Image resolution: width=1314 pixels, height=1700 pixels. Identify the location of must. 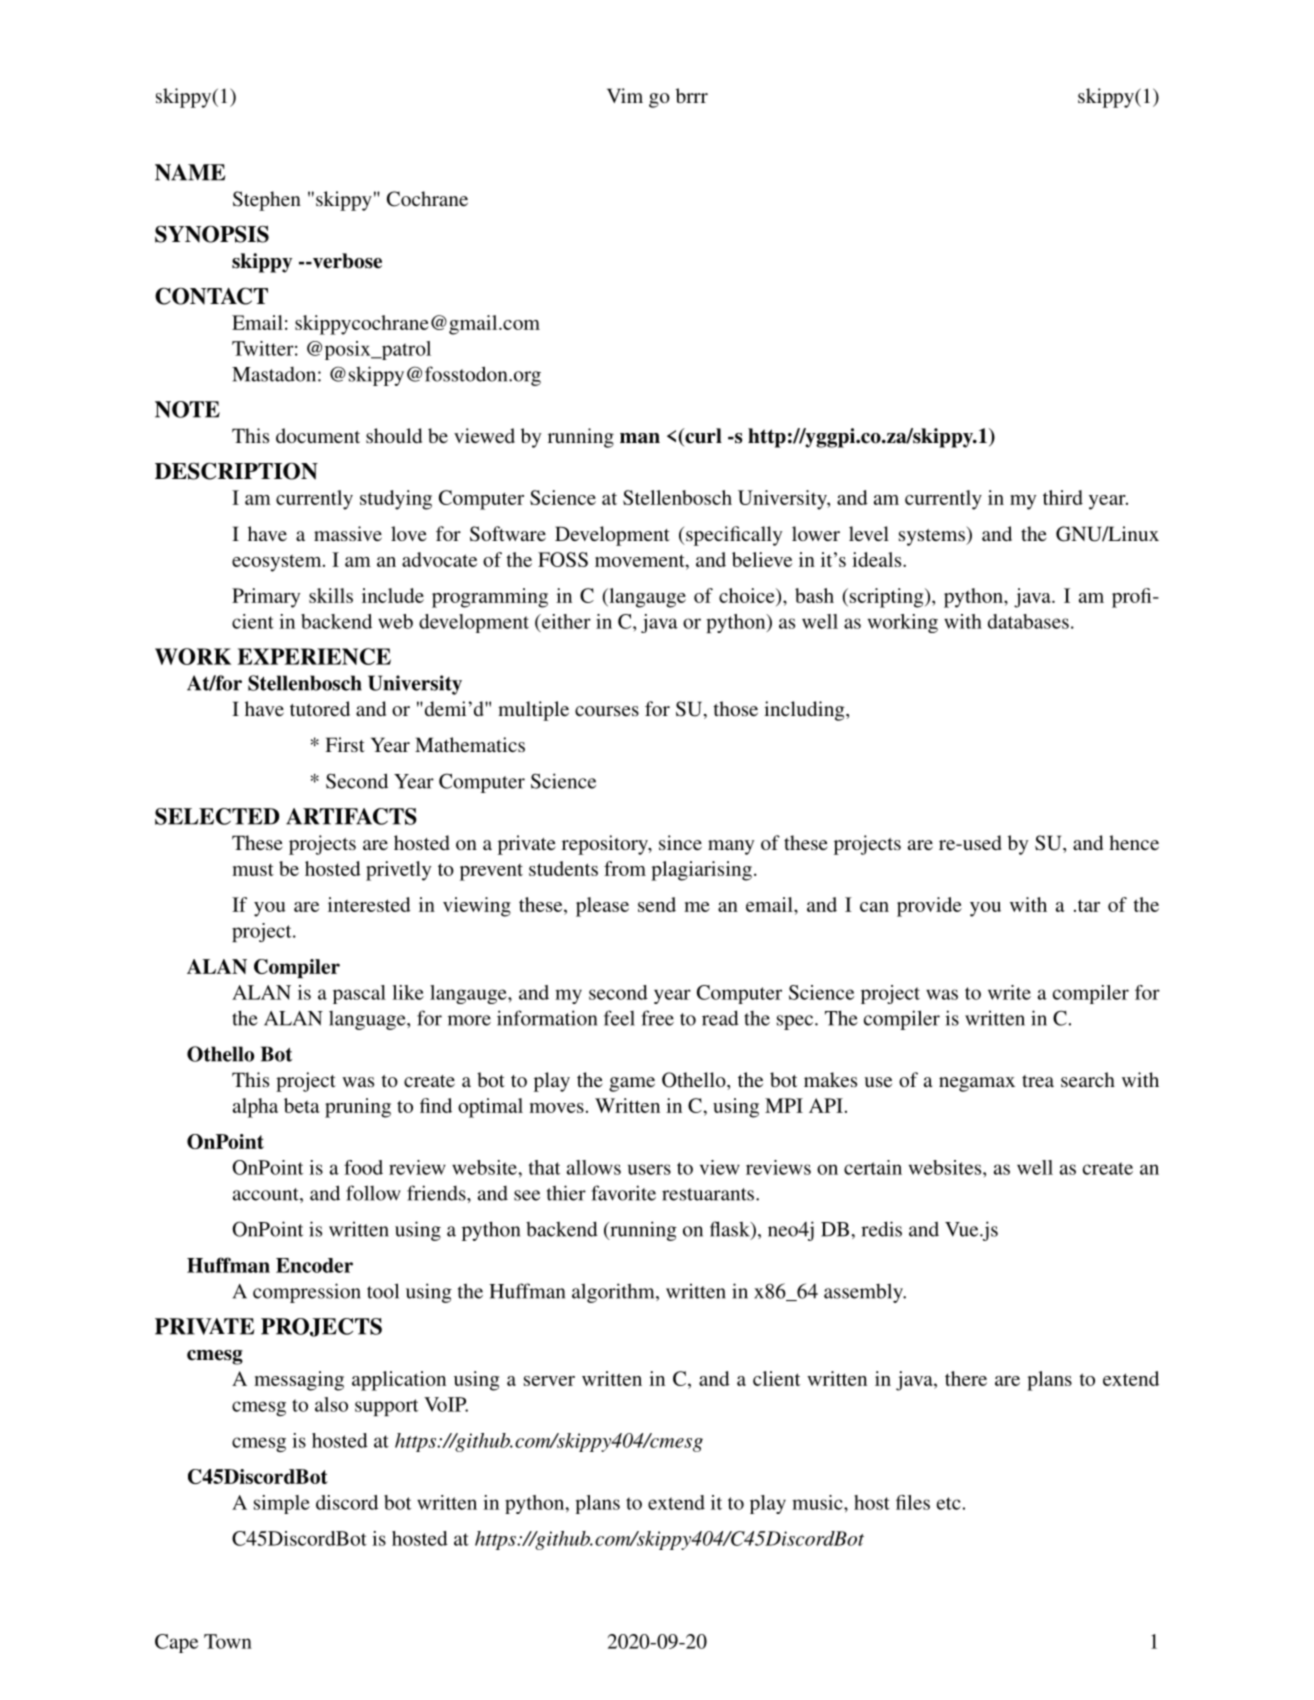
(253, 869).
